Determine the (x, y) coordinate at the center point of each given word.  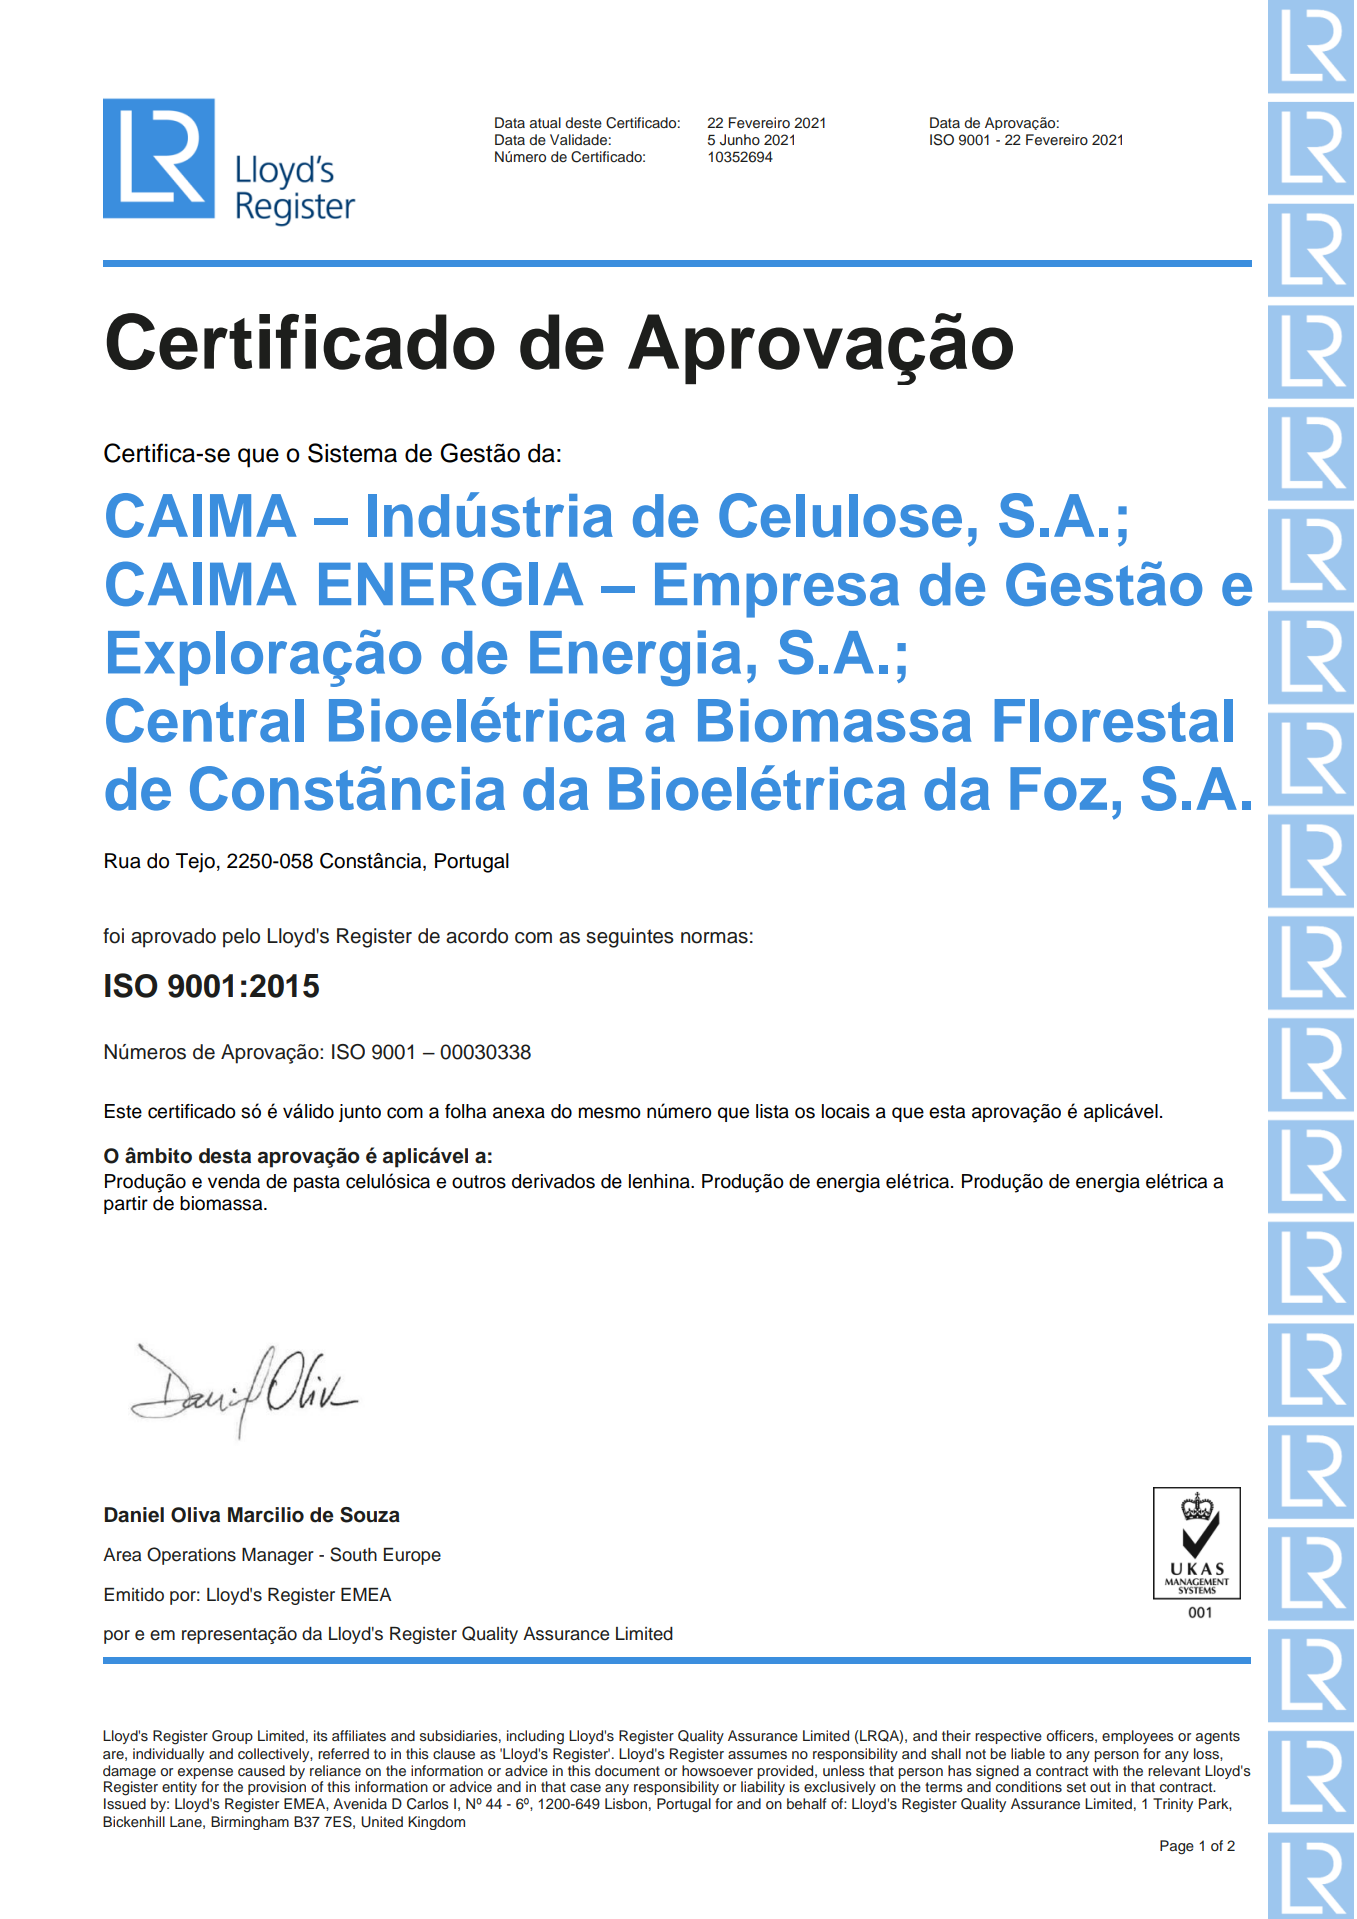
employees (1138, 1737)
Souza (370, 1515)
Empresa (777, 590)
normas (714, 938)
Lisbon (626, 1804)
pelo (241, 938)
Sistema (352, 453)
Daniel (134, 1515)
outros (479, 1182)
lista (772, 1111)
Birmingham (250, 1823)
